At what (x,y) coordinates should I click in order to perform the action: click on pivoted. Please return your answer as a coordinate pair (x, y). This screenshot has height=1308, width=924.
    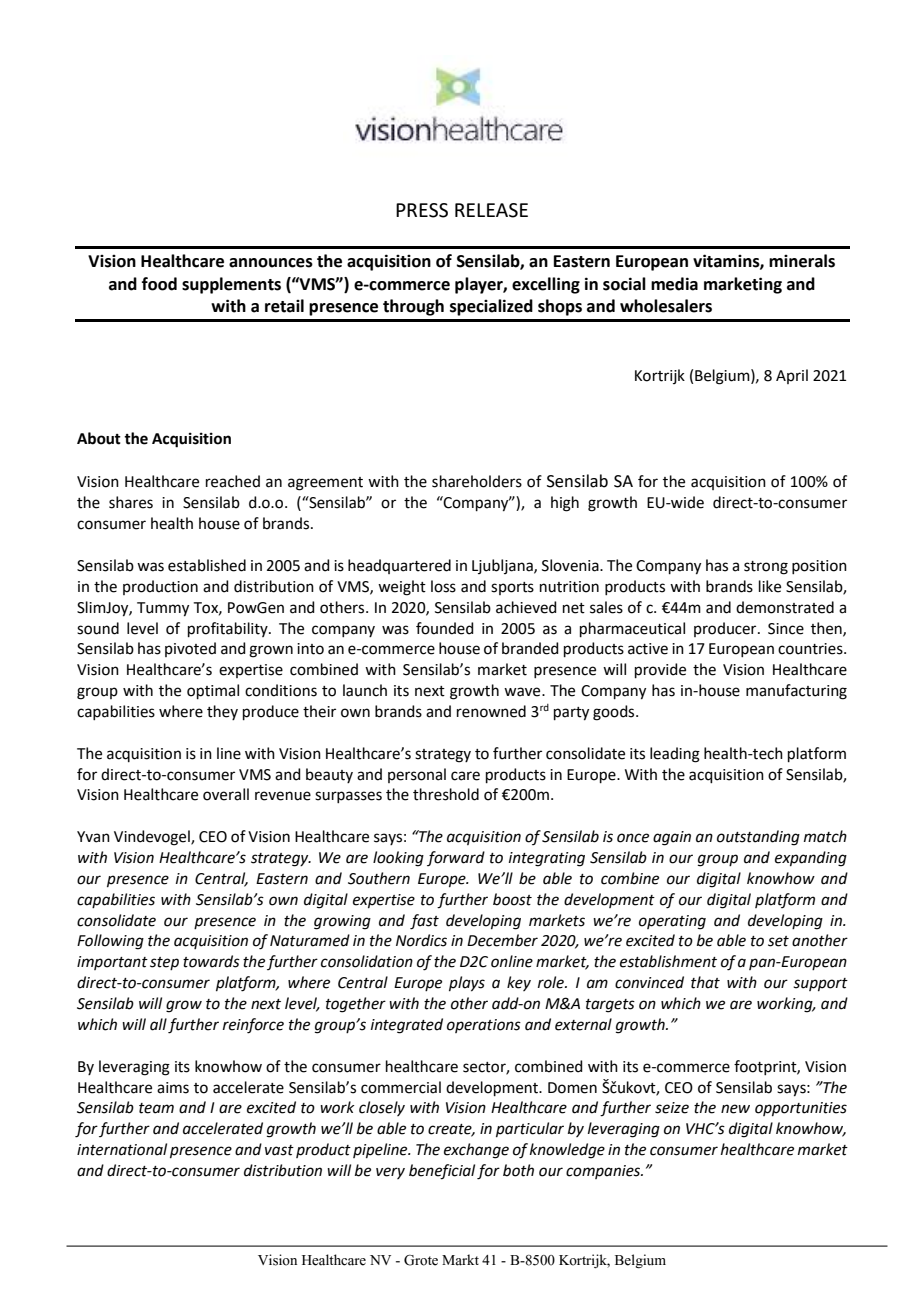
    Looking at the image, I should click on (190, 649).
